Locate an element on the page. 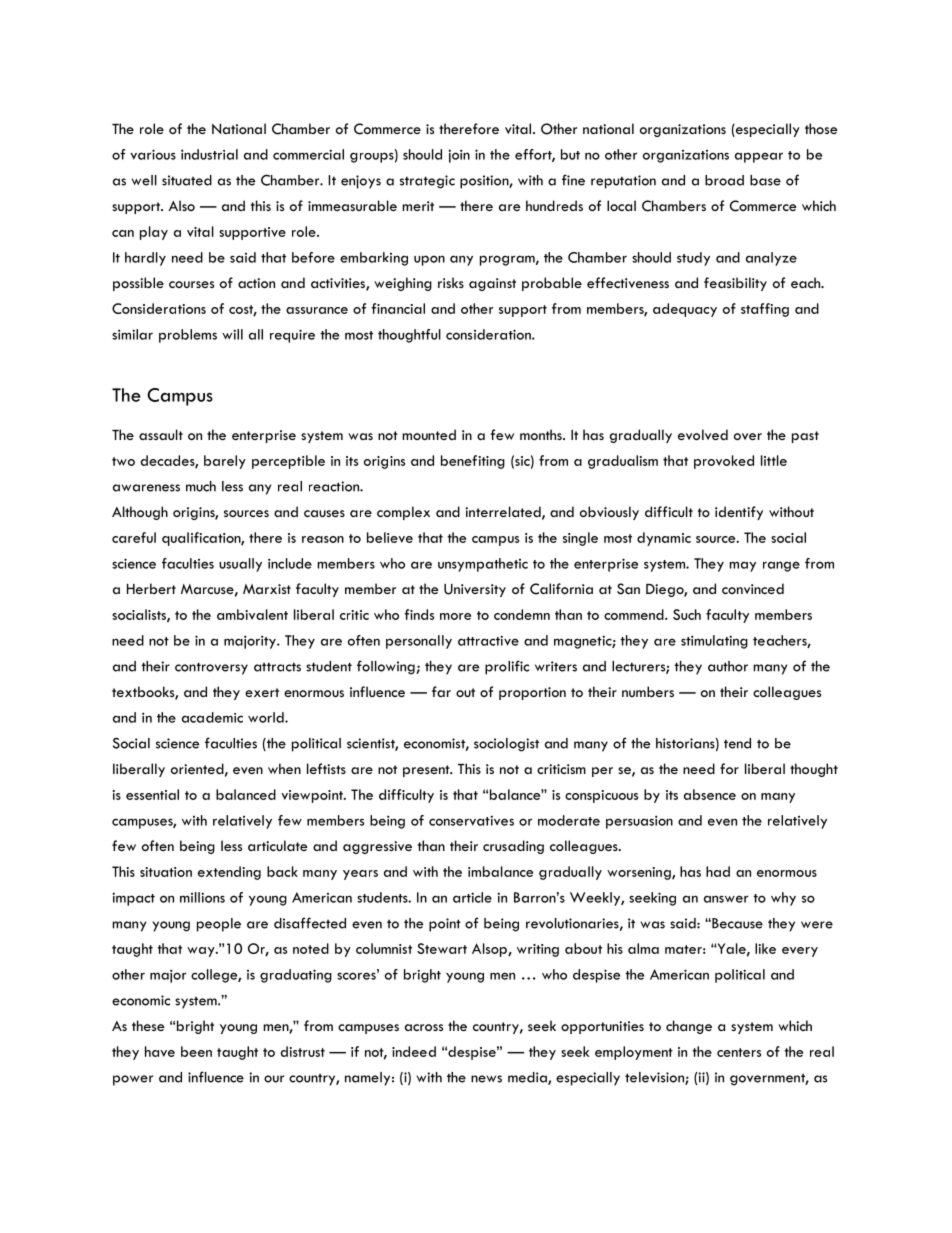  provoked is located at coordinates (724, 462).
